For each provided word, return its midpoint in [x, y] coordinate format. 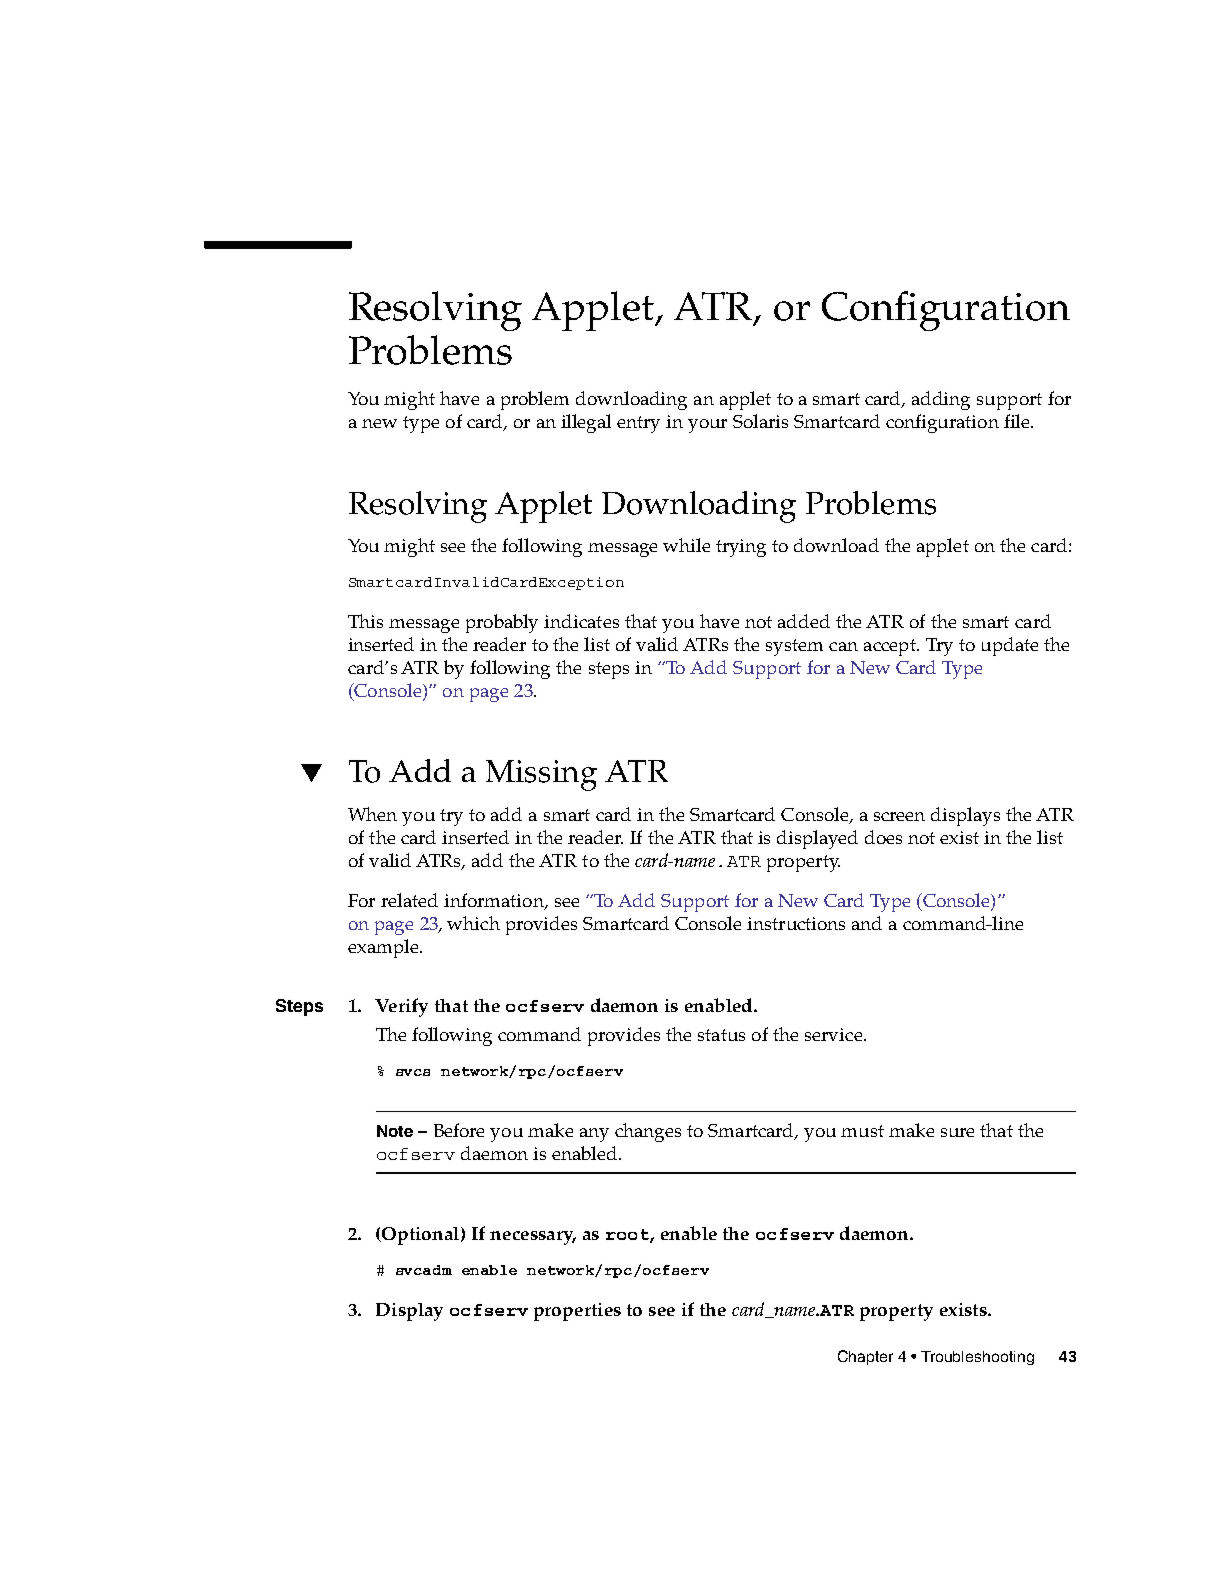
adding [941, 400]
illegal [586, 423]
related [409, 900]
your [707, 426]
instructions [796, 923]
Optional [419, 1236]
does [883, 837]
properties [577, 1312]
